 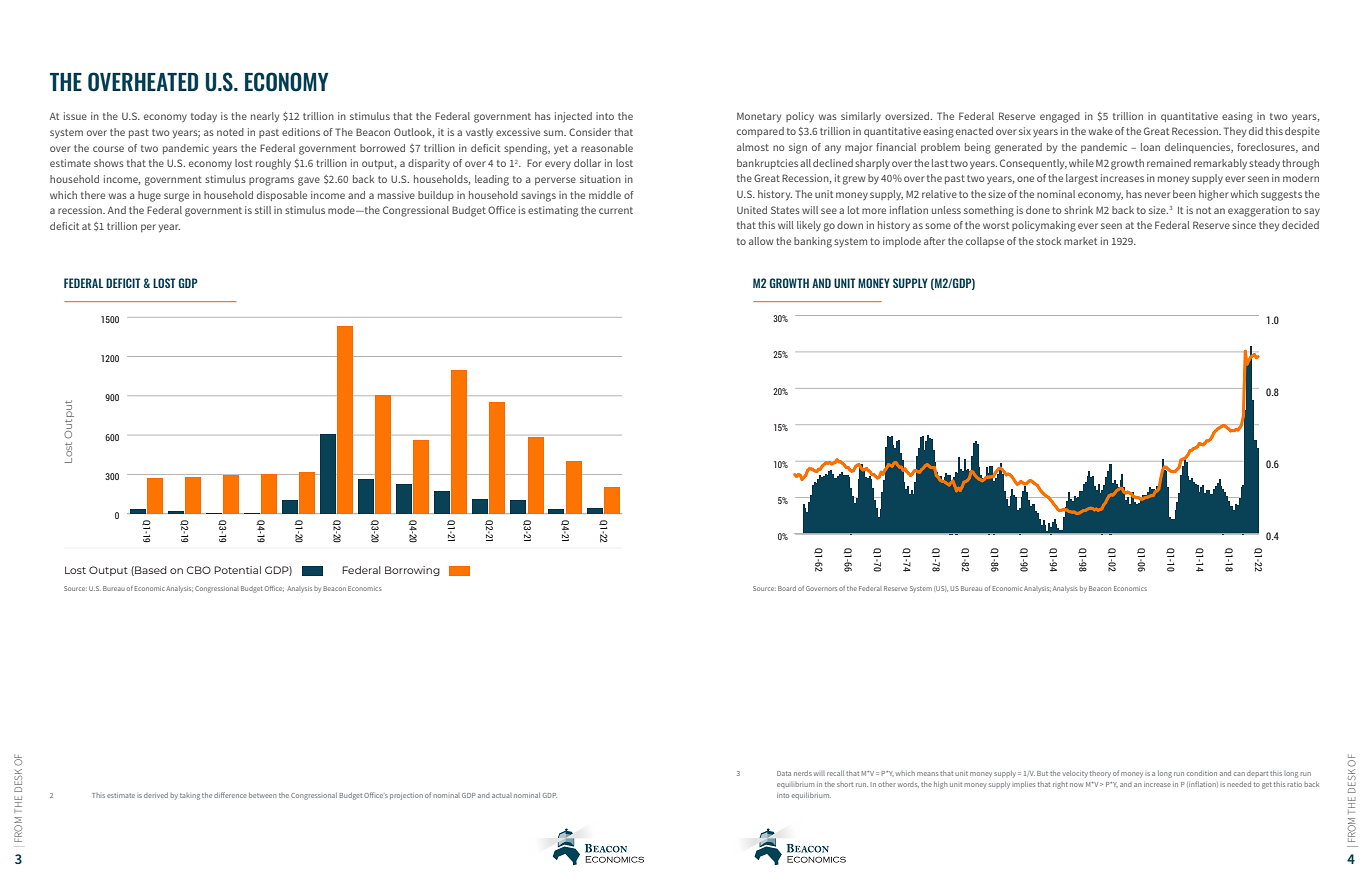 What do you see at coordinates (787, 588) in the screenshot?
I see `Board` at bounding box center [787, 588].
